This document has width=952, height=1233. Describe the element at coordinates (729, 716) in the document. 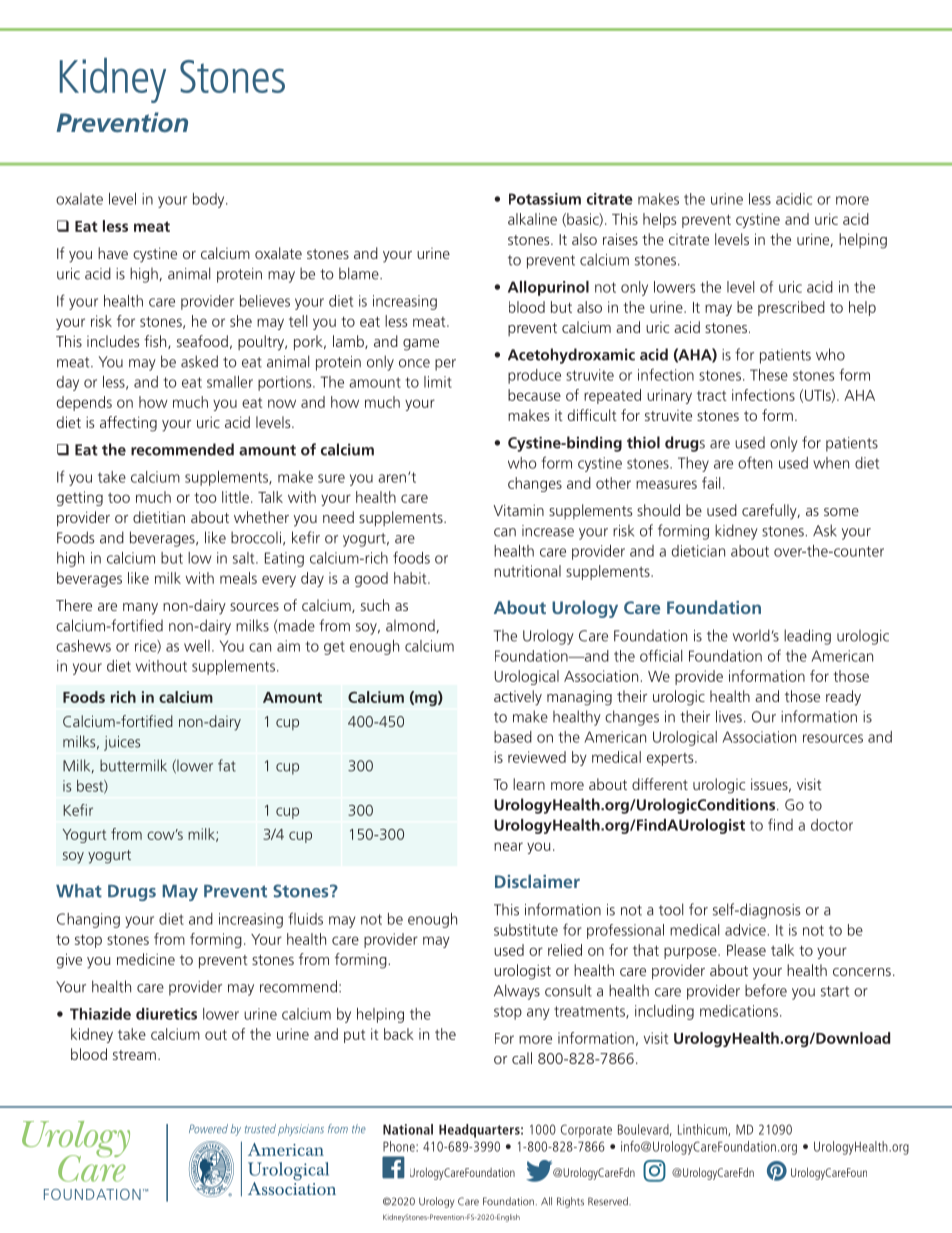

I see `lives` at that location.
